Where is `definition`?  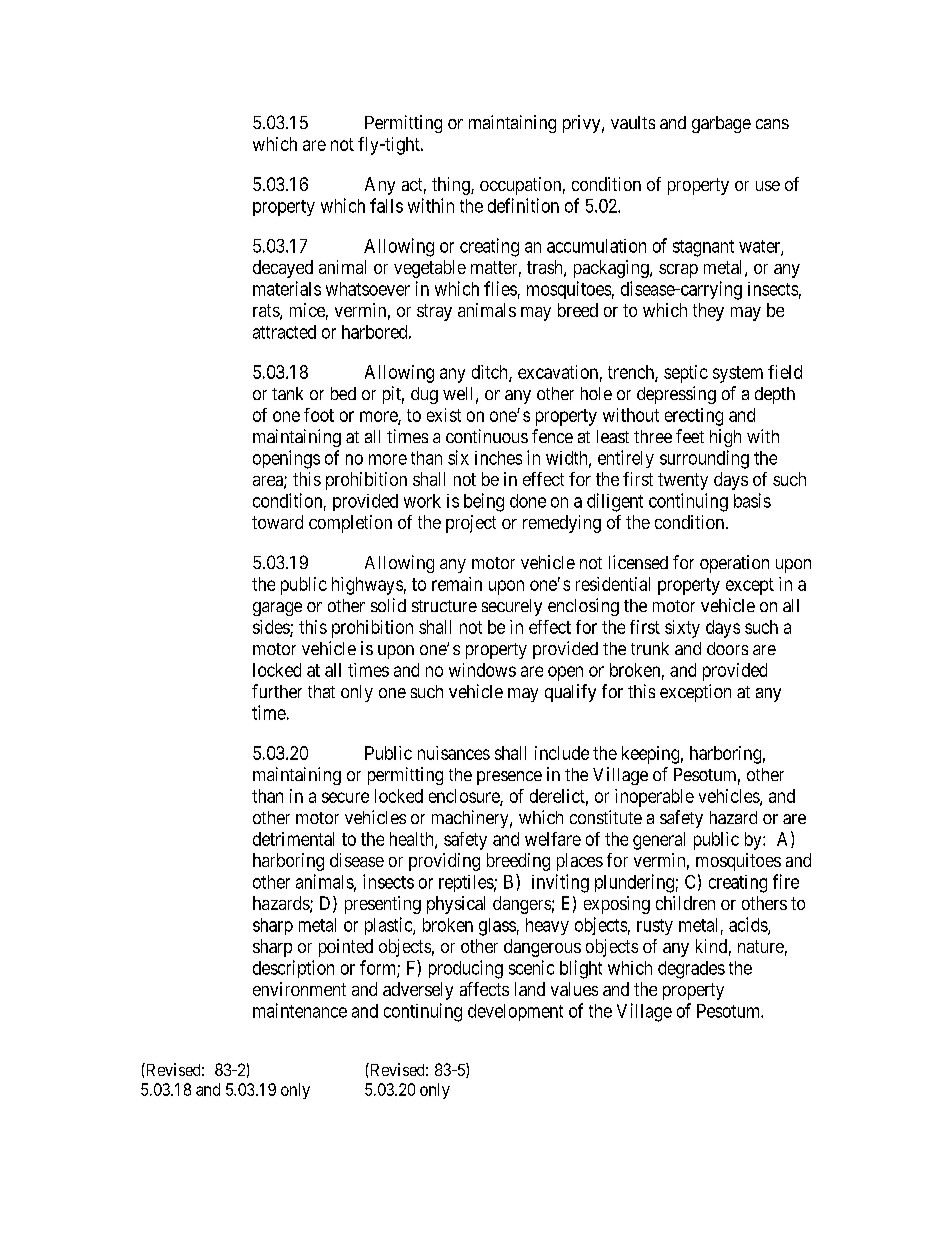
definition is located at coordinates (523, 205).
